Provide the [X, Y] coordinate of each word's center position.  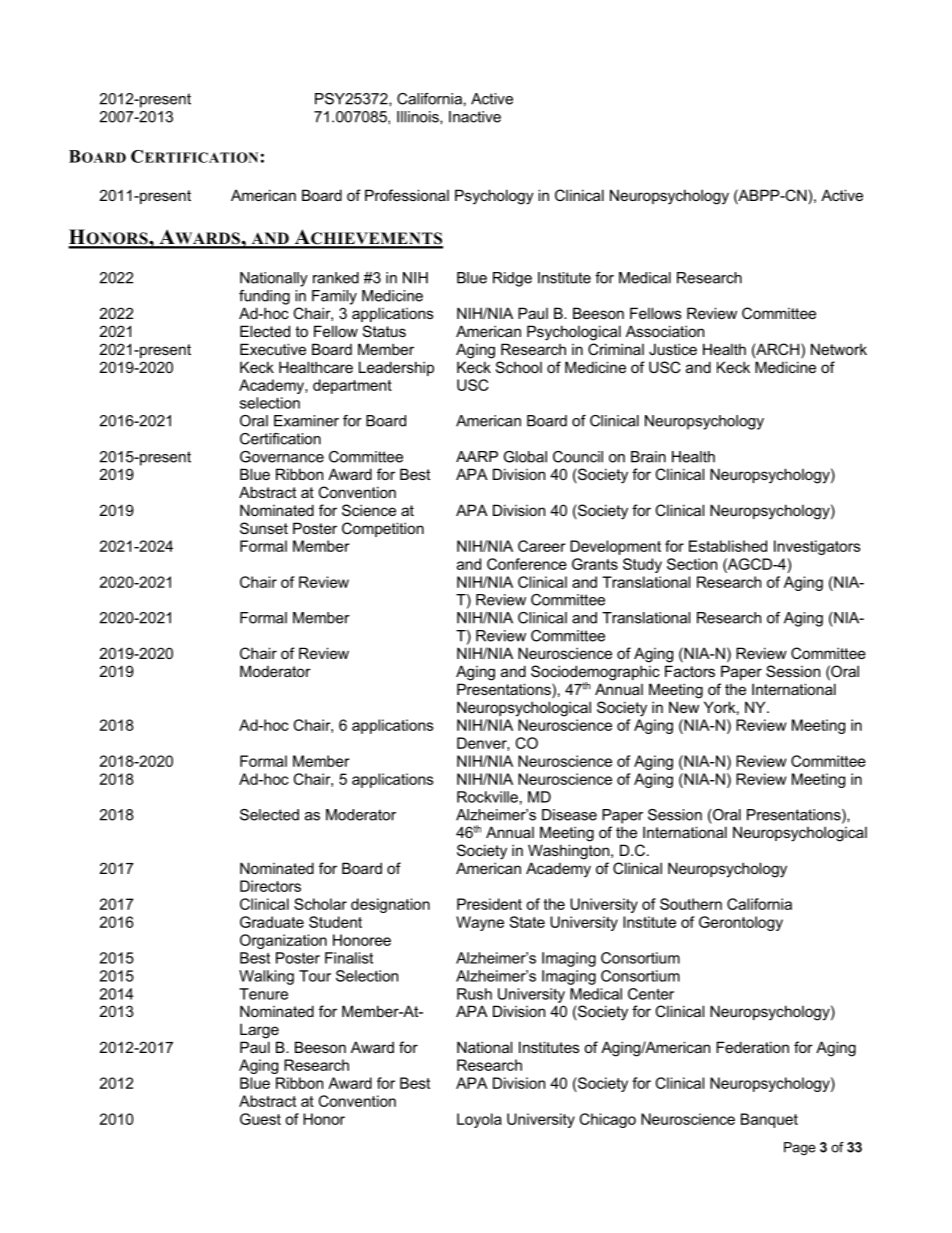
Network [839, 349]
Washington [570, 852]
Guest [260, 1119]
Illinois [419, 117]
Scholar [320, 904]
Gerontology [741, 923]
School [519, 367]
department [352, 386]
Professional [407, 195]
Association [665, 331]
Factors [690, 671]
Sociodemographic [595, 674]
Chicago [608, 1120]
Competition [383, 529]
